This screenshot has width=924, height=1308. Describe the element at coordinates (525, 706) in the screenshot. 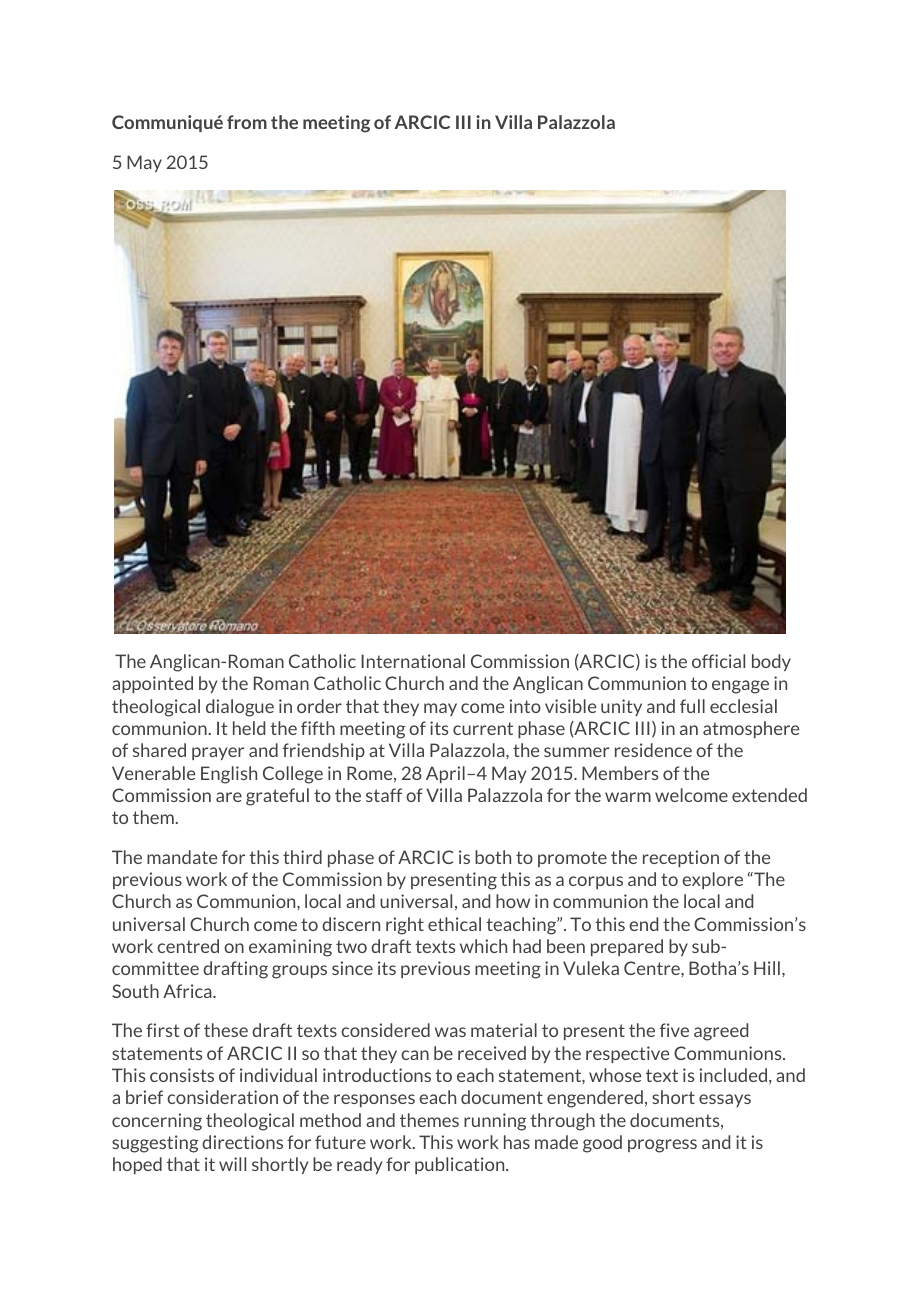

I see `into` at that location.
